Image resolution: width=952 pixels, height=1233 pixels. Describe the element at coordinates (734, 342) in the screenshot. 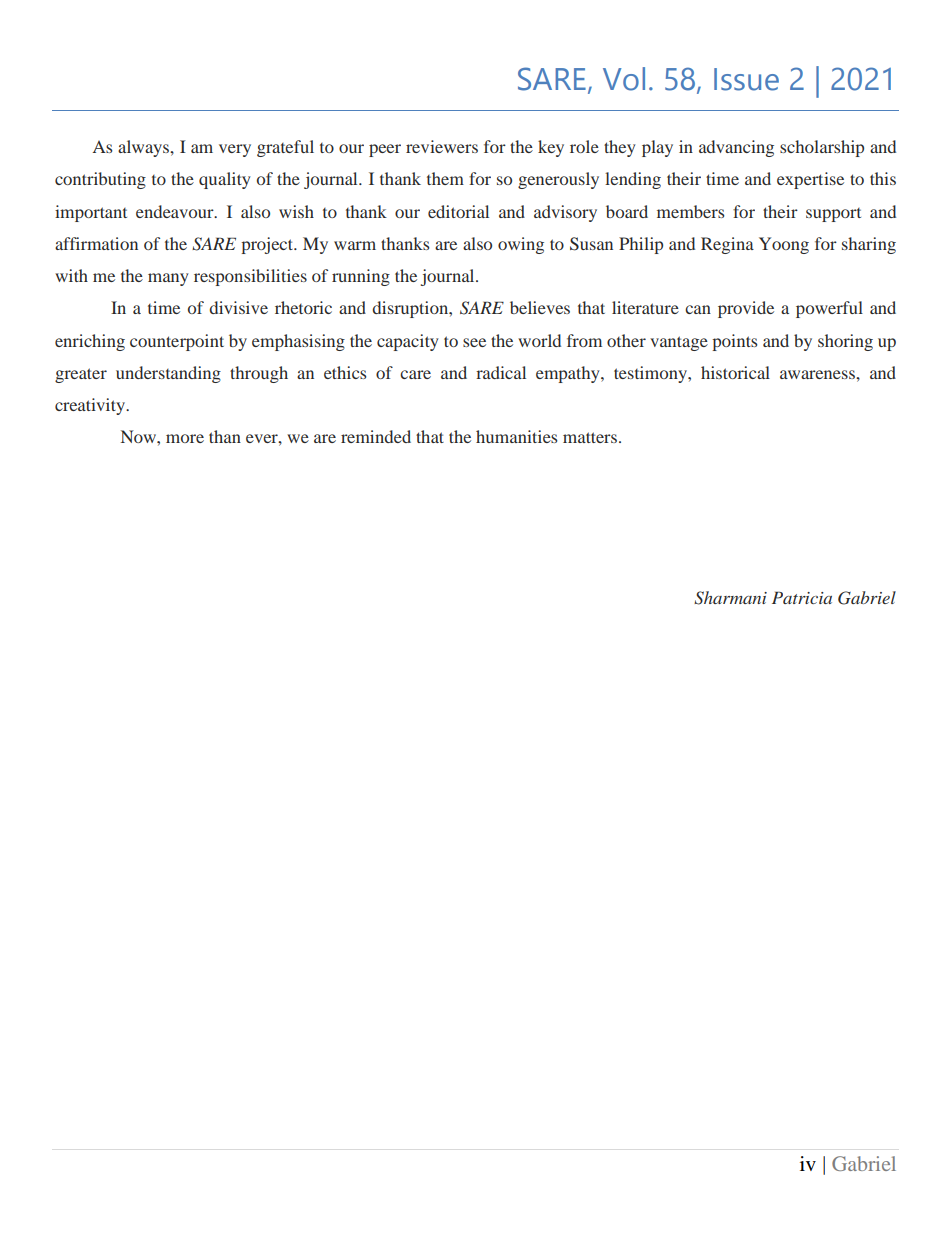

I see `points` at that location.
